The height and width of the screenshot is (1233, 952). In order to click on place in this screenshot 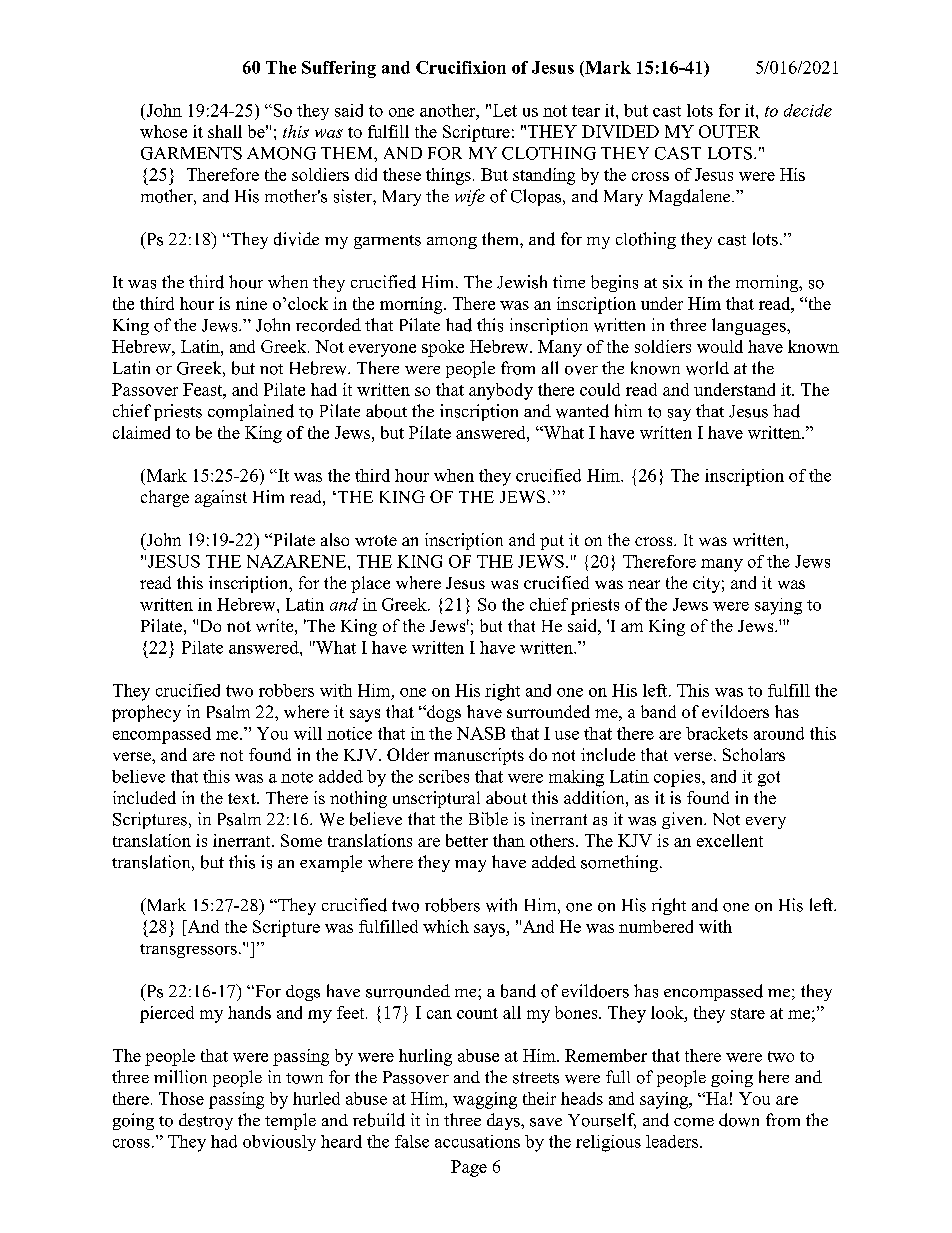, I will do `click(370, 584)`.
